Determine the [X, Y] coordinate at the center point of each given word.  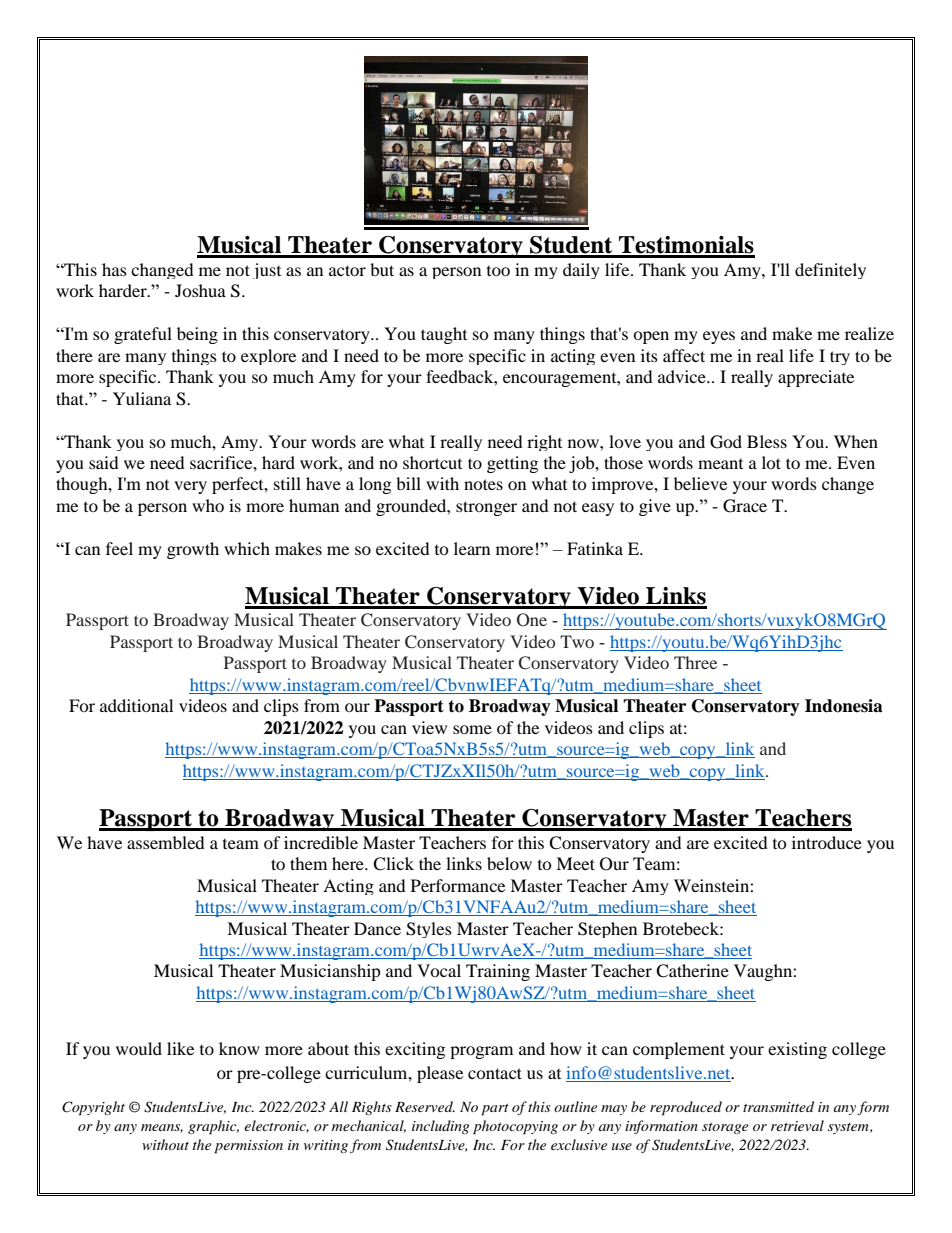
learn [472, 548]
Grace [745, 506]
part [495, 1110]
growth [193, 550]
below [509, 863]
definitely [830, 271]
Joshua [200, 290]
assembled [166, 842]
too [498, 271]
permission [248, 1147]
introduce [827, 842]
